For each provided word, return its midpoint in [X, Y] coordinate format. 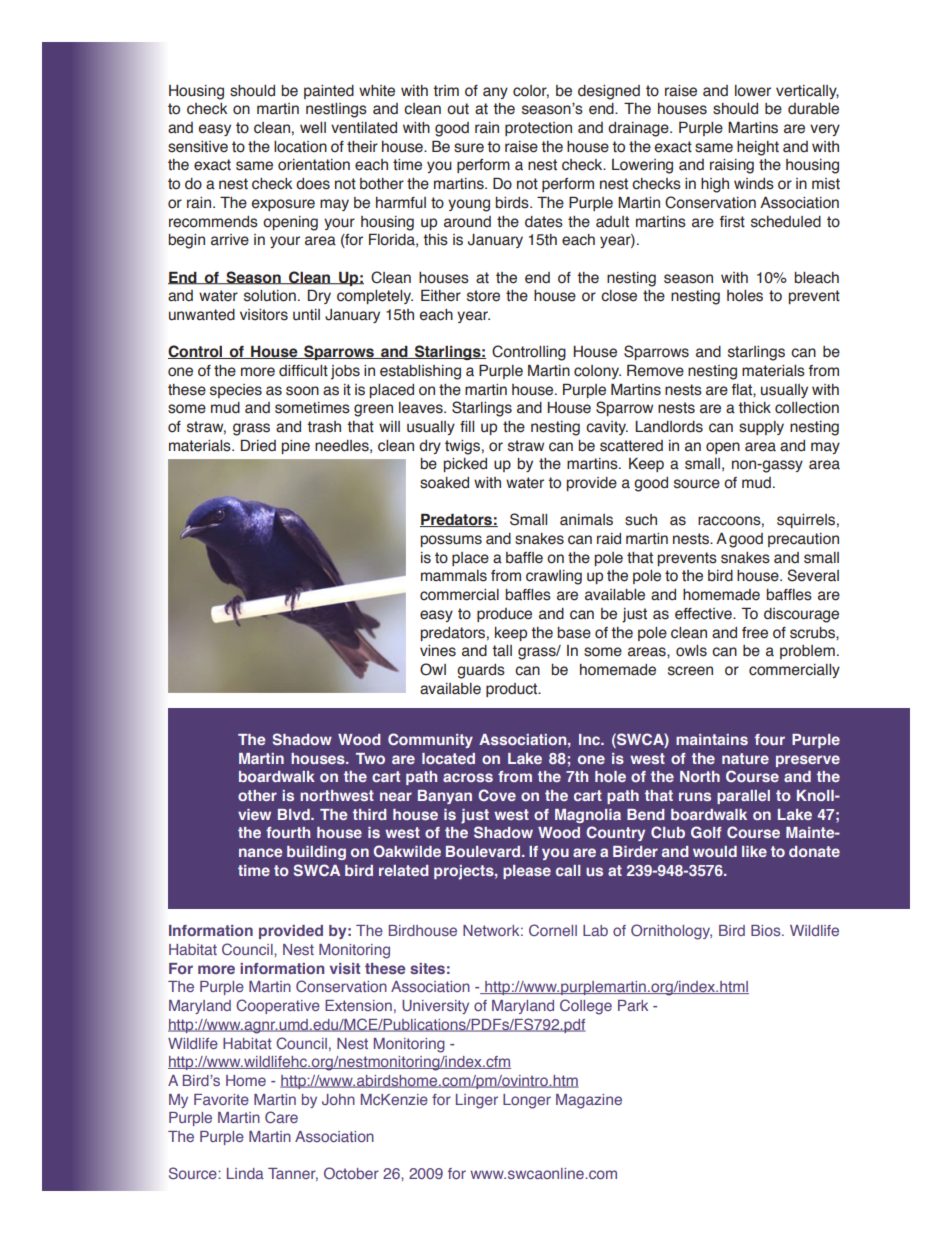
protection [538, 129]
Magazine [589, 1101]
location [300, 147]
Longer [527, 1101]
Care [281, 1117]
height [758, 148]
